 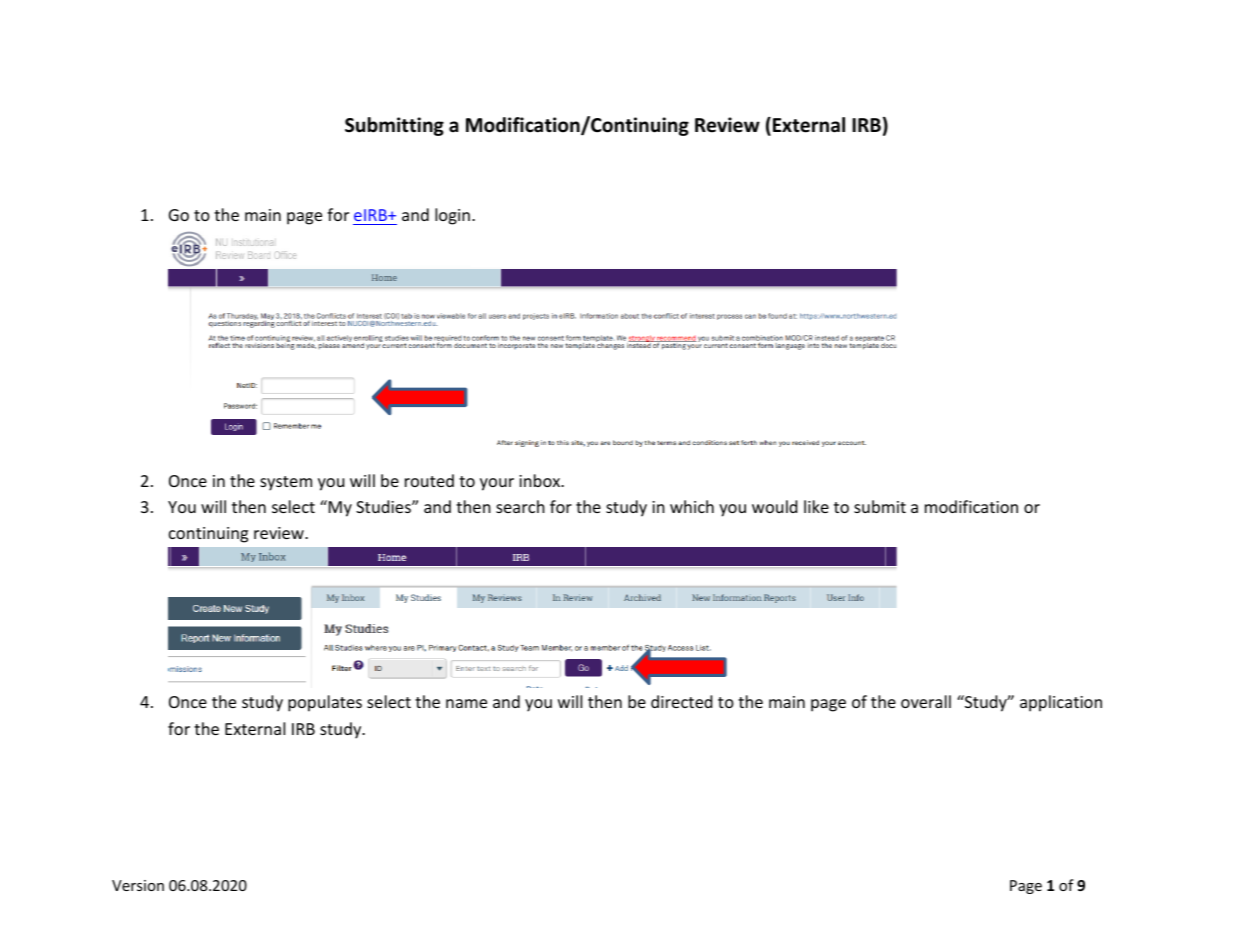 I want to click on like, so click(x=816, y=506).
